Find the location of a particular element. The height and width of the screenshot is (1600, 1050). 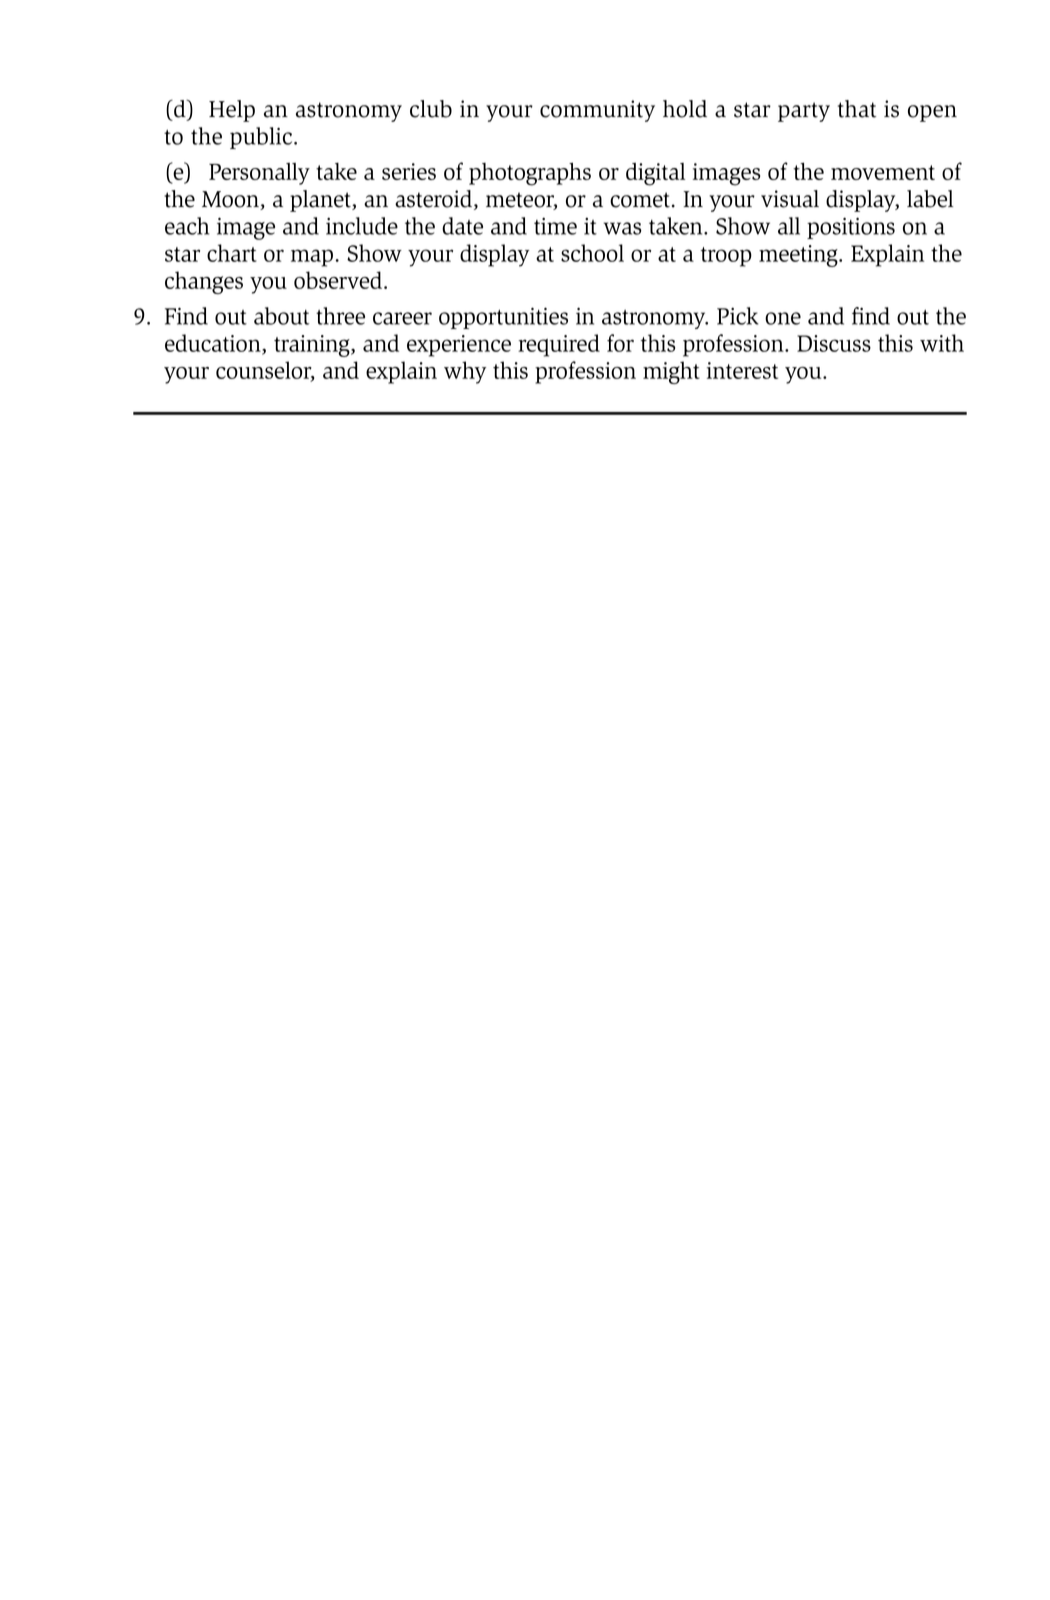

community is located at coordinates (597, 111).
